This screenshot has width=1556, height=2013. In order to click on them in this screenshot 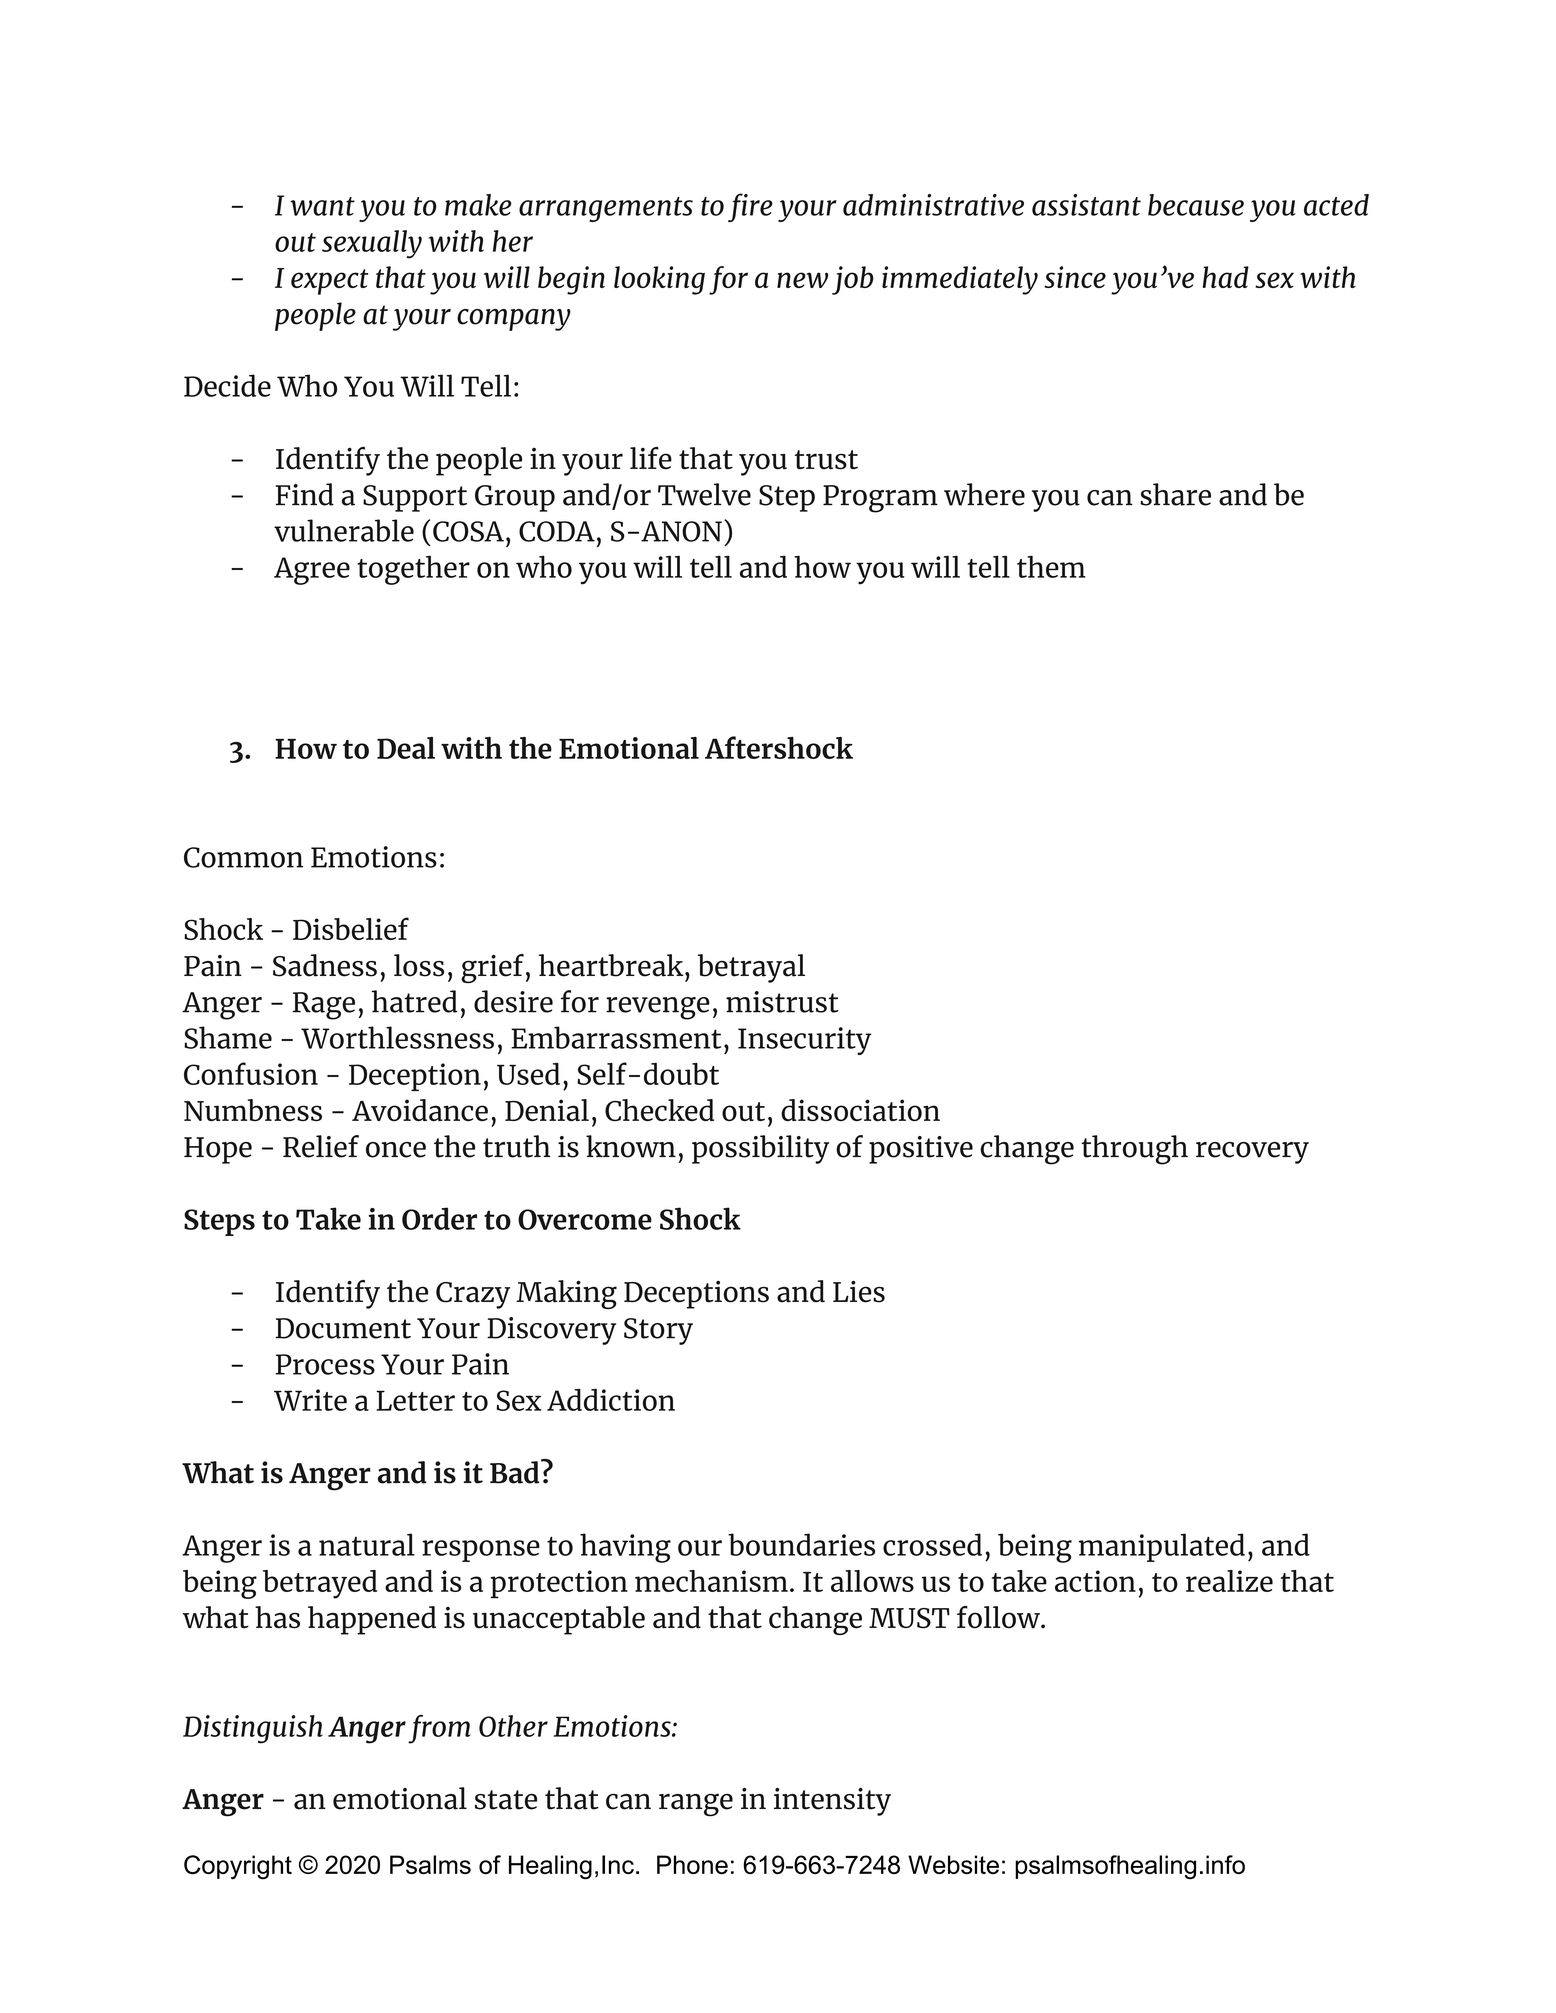, I will do `click(1051, 566)`.
